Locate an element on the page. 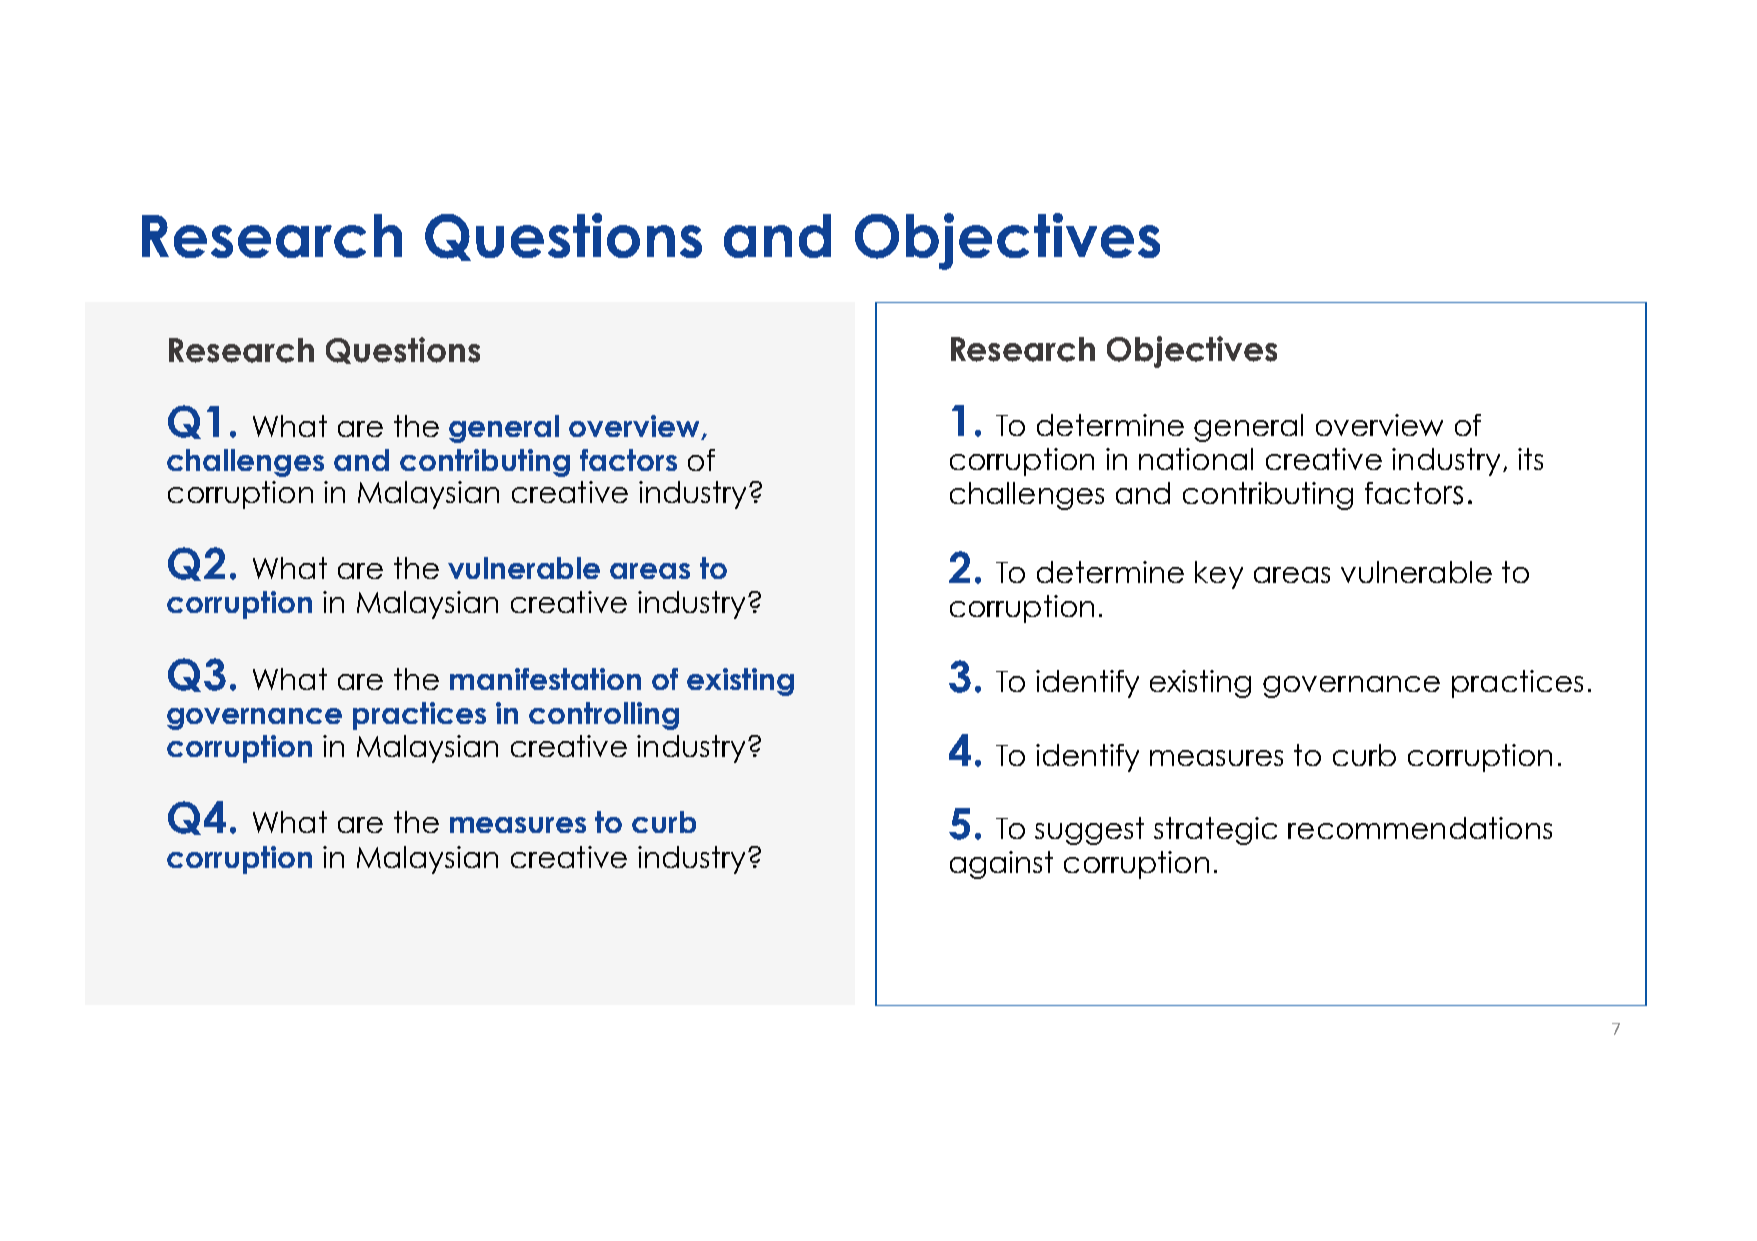  strategic is located at coordinates (1215, 831).
